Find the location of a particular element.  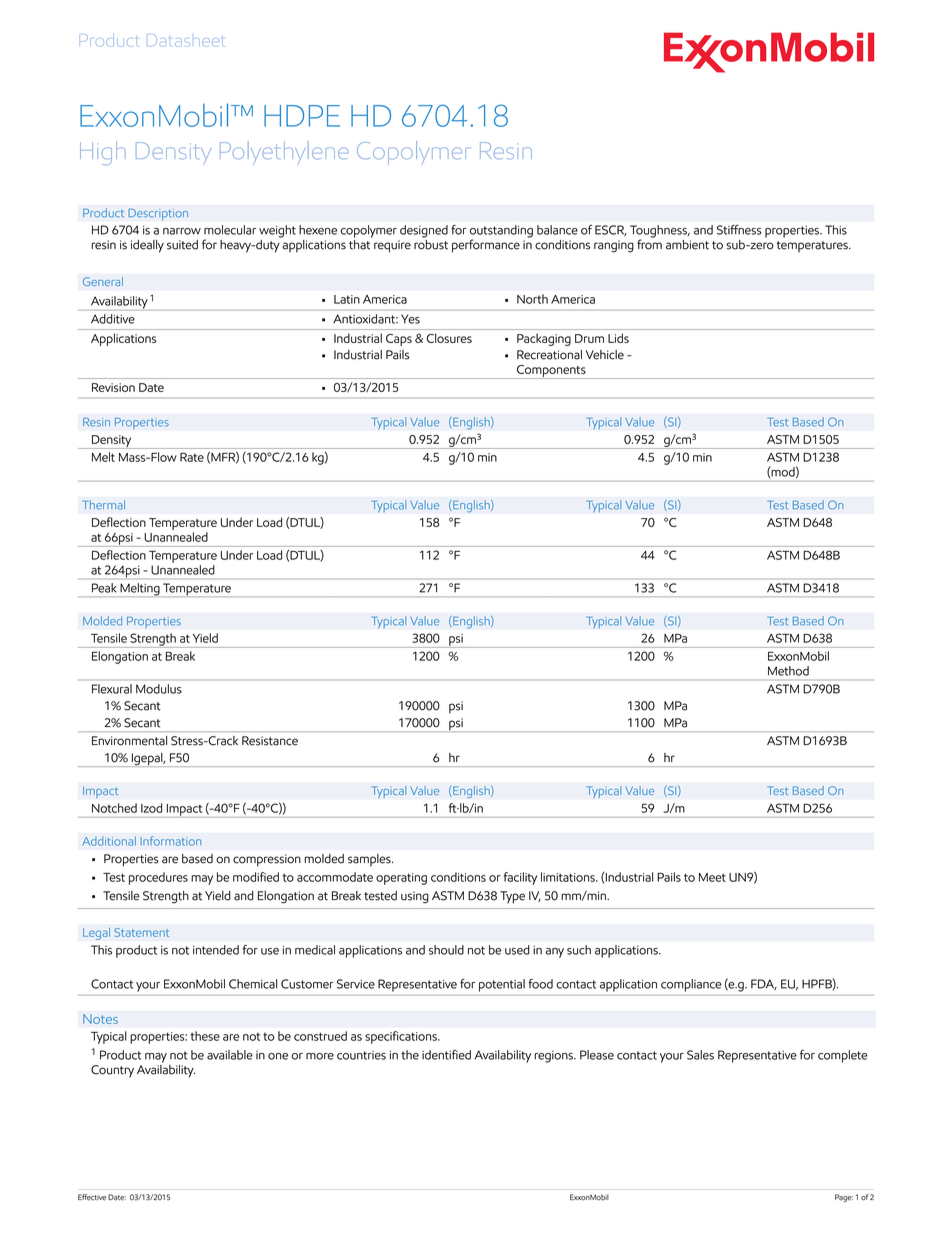

HDPE is located at coordinates (302, 116).
